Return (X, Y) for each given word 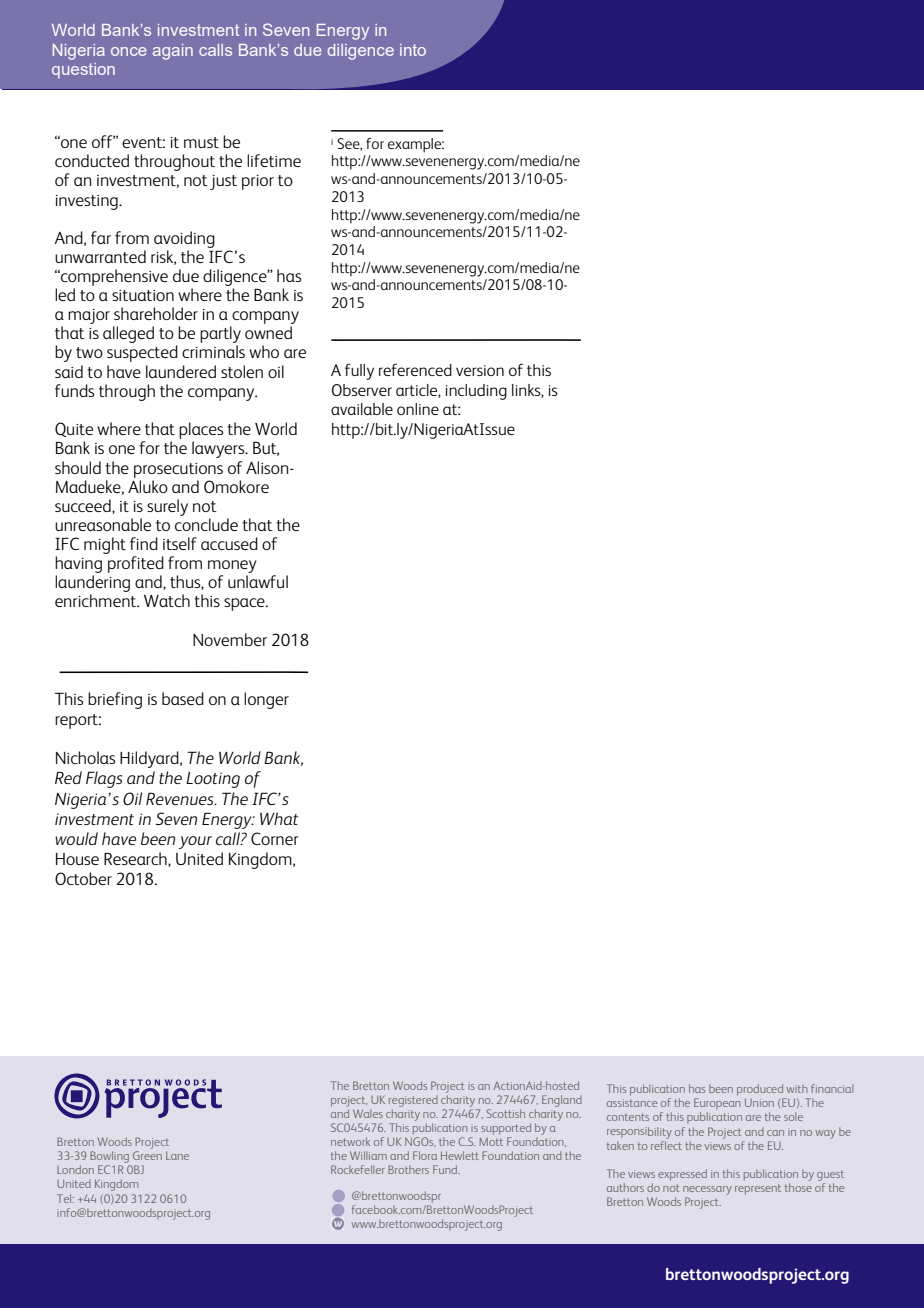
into (413, 50)
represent (758, 1189)
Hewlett (460, 1155)
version (480, 370)
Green (147, 1155)
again (173, 52)
